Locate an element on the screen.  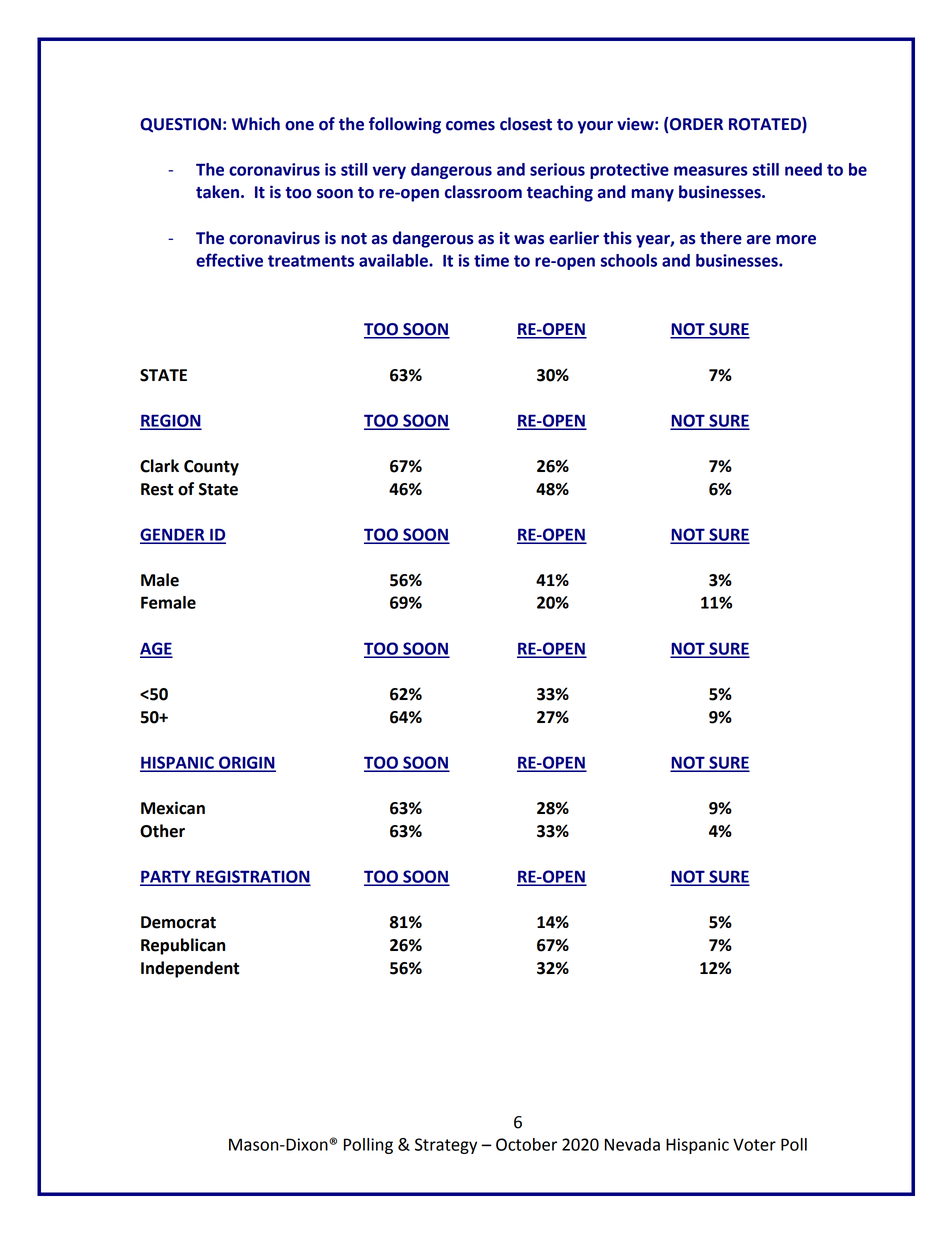
Strategy is located at coordinates (446, 1146).
